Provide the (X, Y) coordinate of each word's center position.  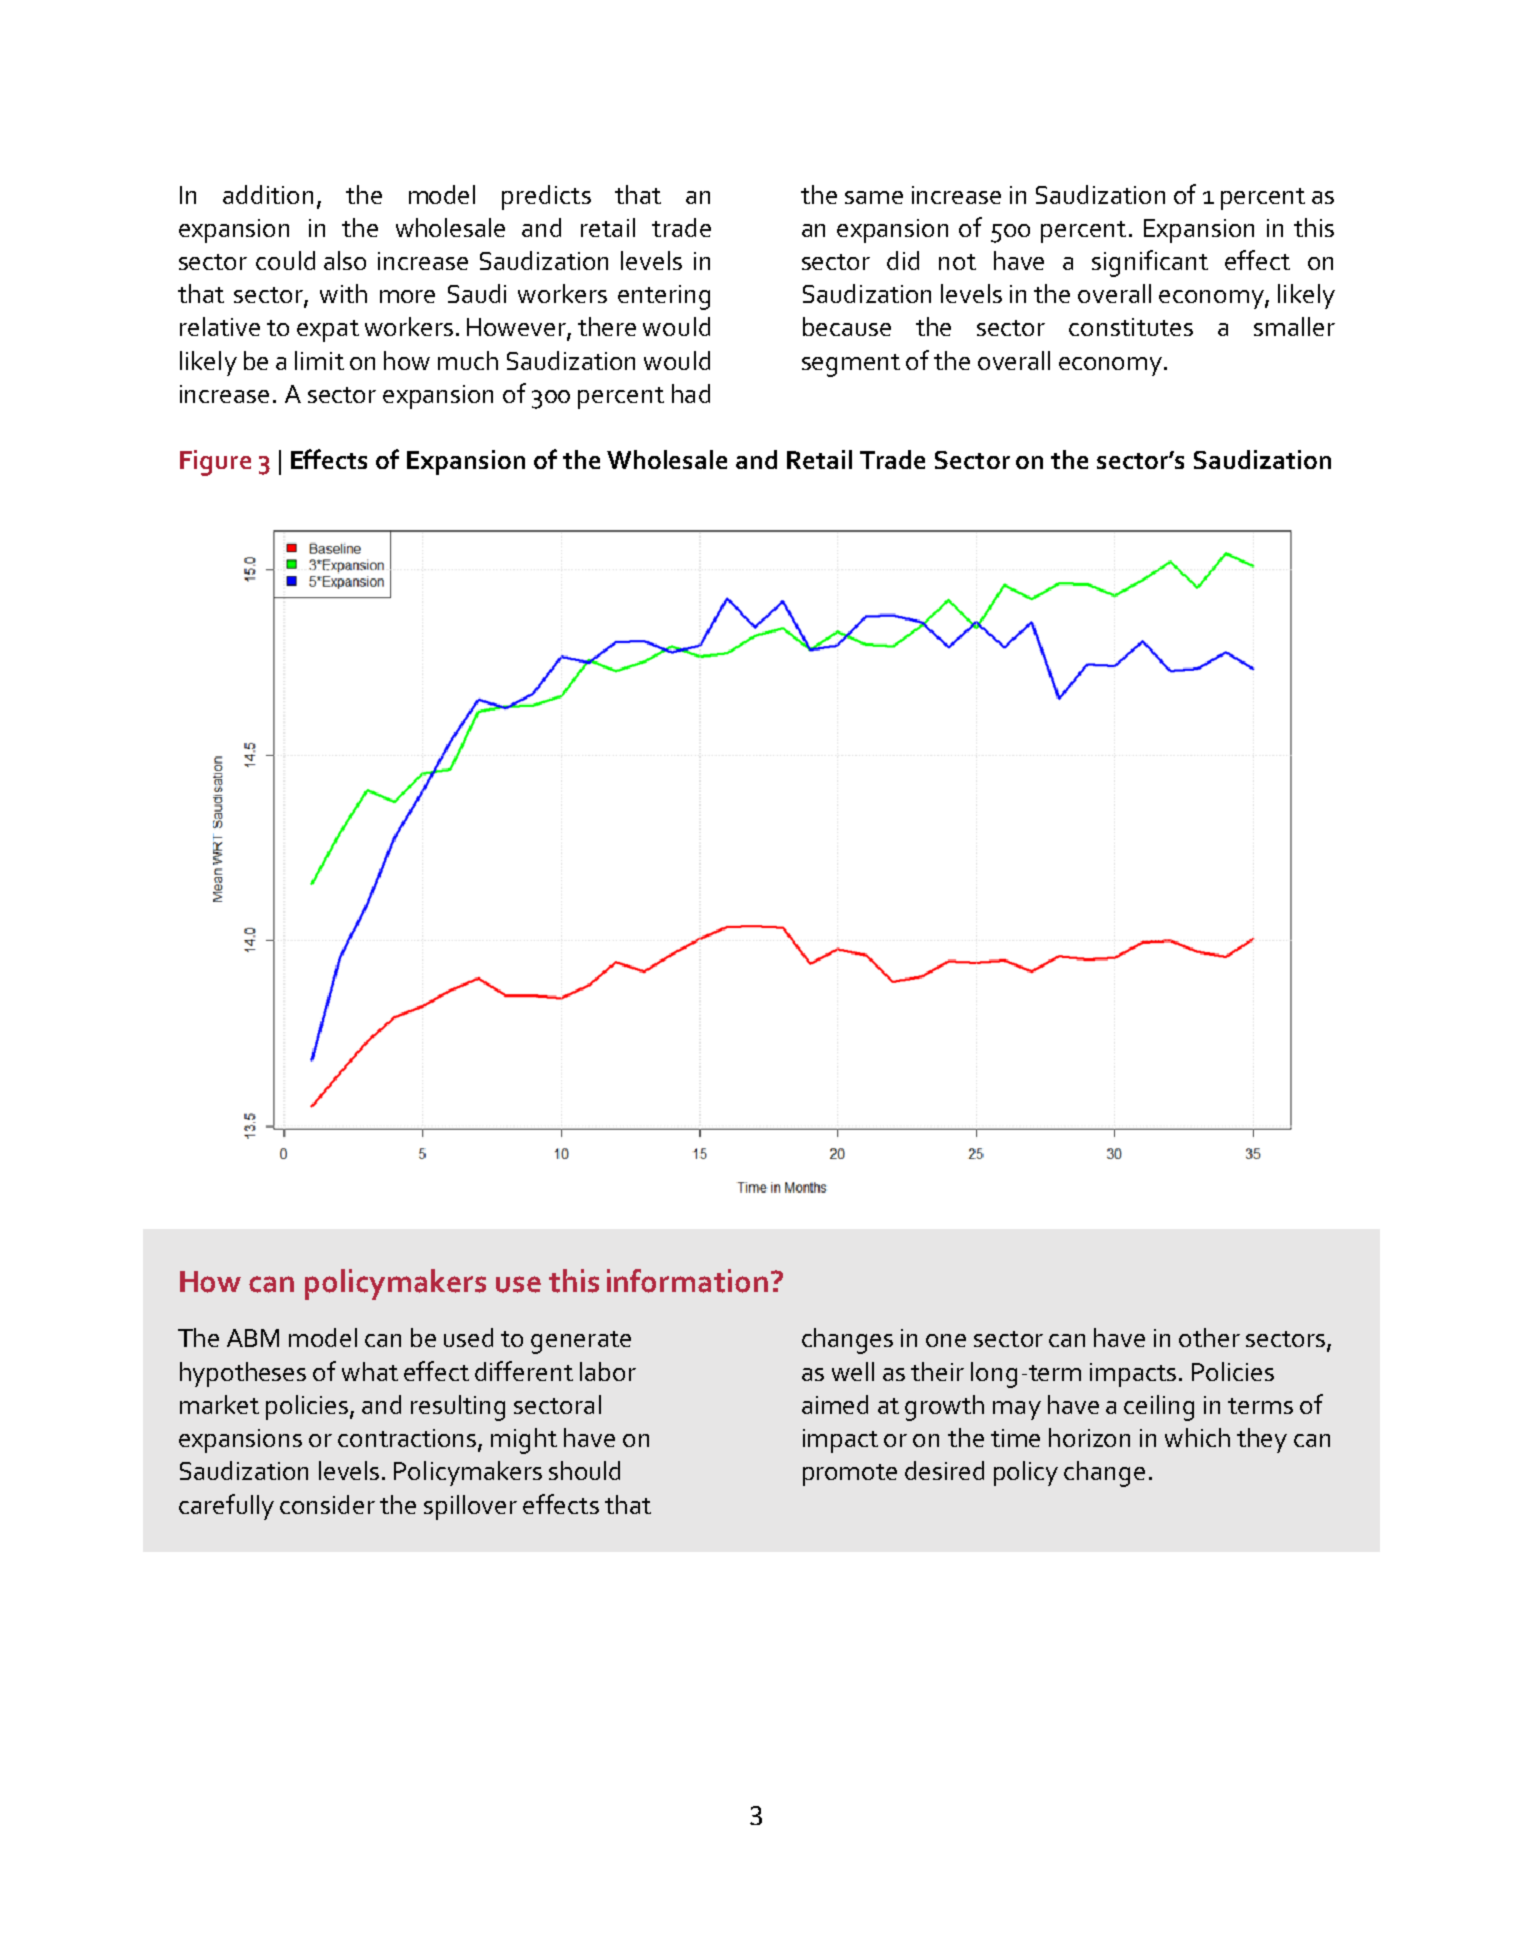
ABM (253, 1338)
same (874, 197)
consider (327, 1504)
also (345, 260)
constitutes (1131, 327)
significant (1150, 263)
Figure (215, 463)
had (691, 393)
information (687, 1281)
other (1209, 1337)
